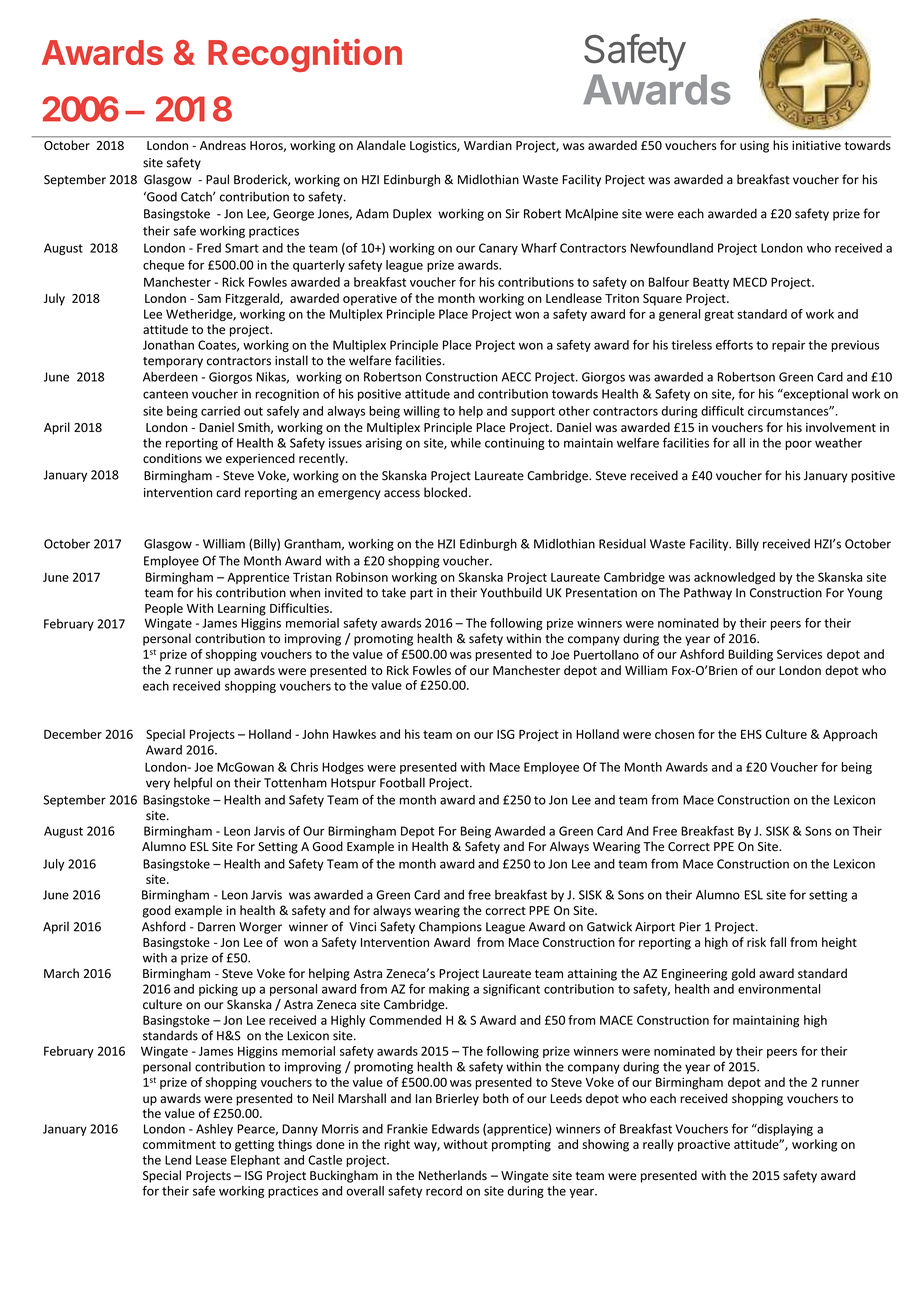 The width and height of the screenshot is (924, 1310). I want to click on Champions, so click(450, 927).
